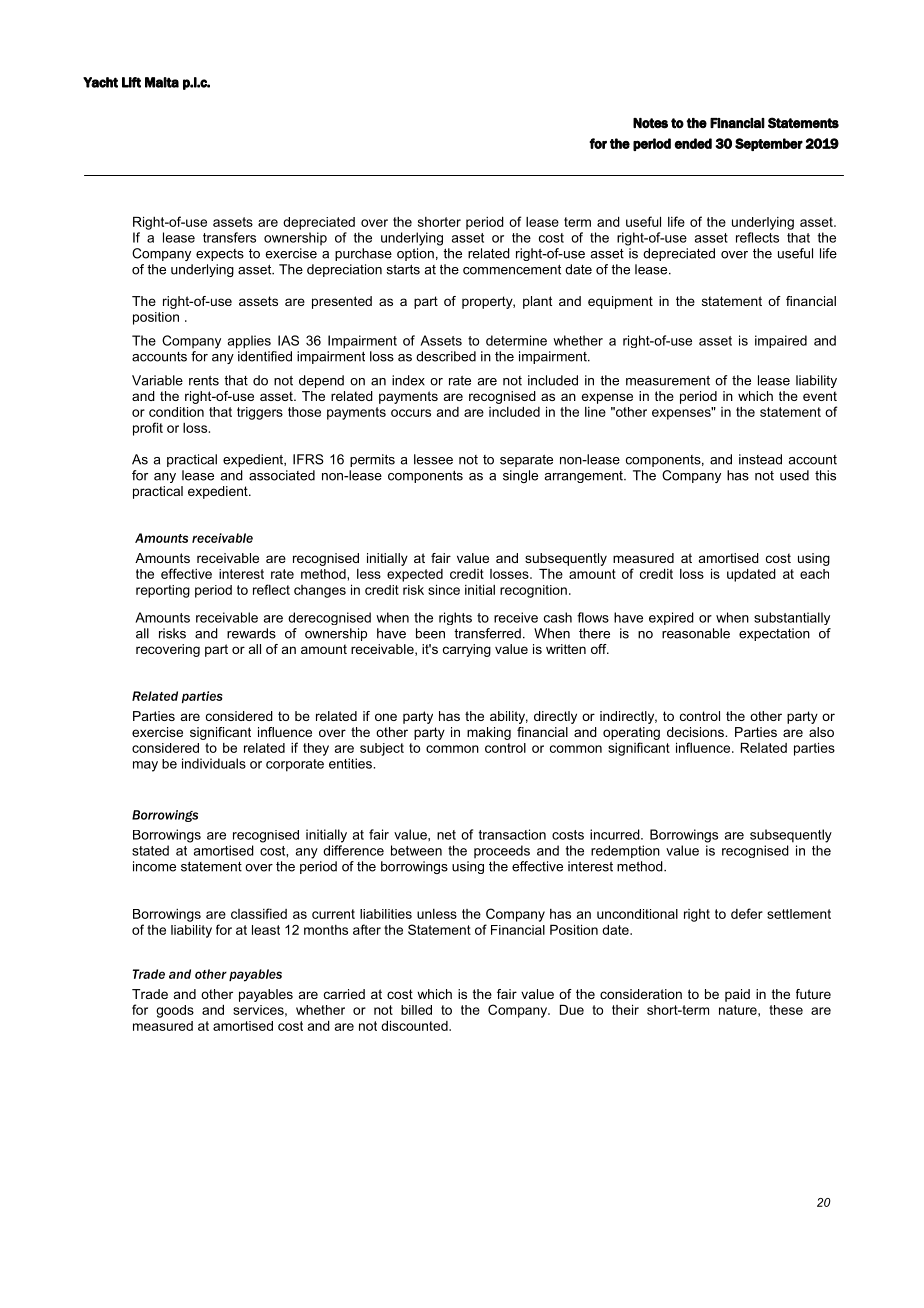  Describe the element at coordinates (769, 144) in the screenshot. I see `September` at that location.
